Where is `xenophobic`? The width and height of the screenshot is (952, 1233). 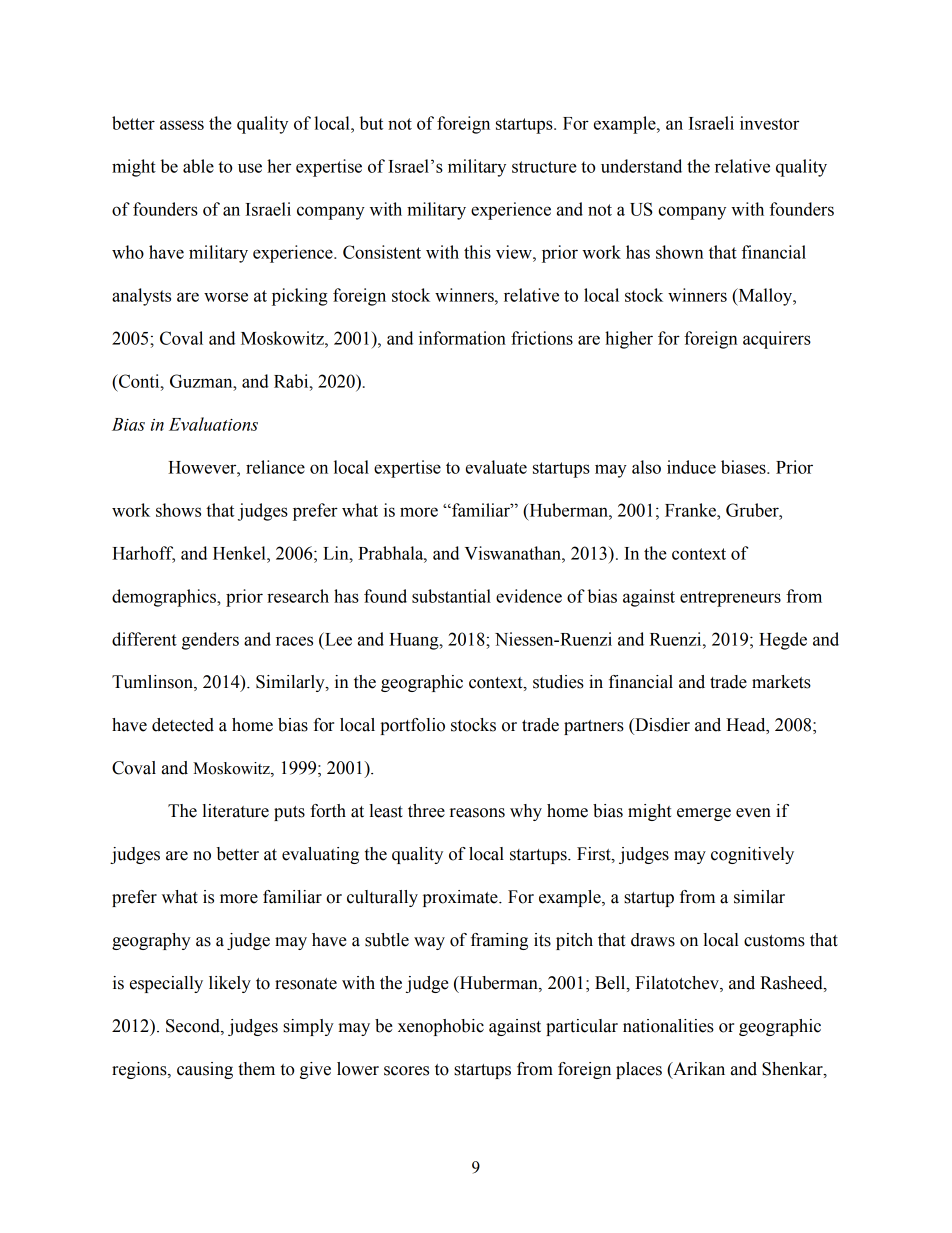 xenophobic is located at coordinates (441, 1027).
